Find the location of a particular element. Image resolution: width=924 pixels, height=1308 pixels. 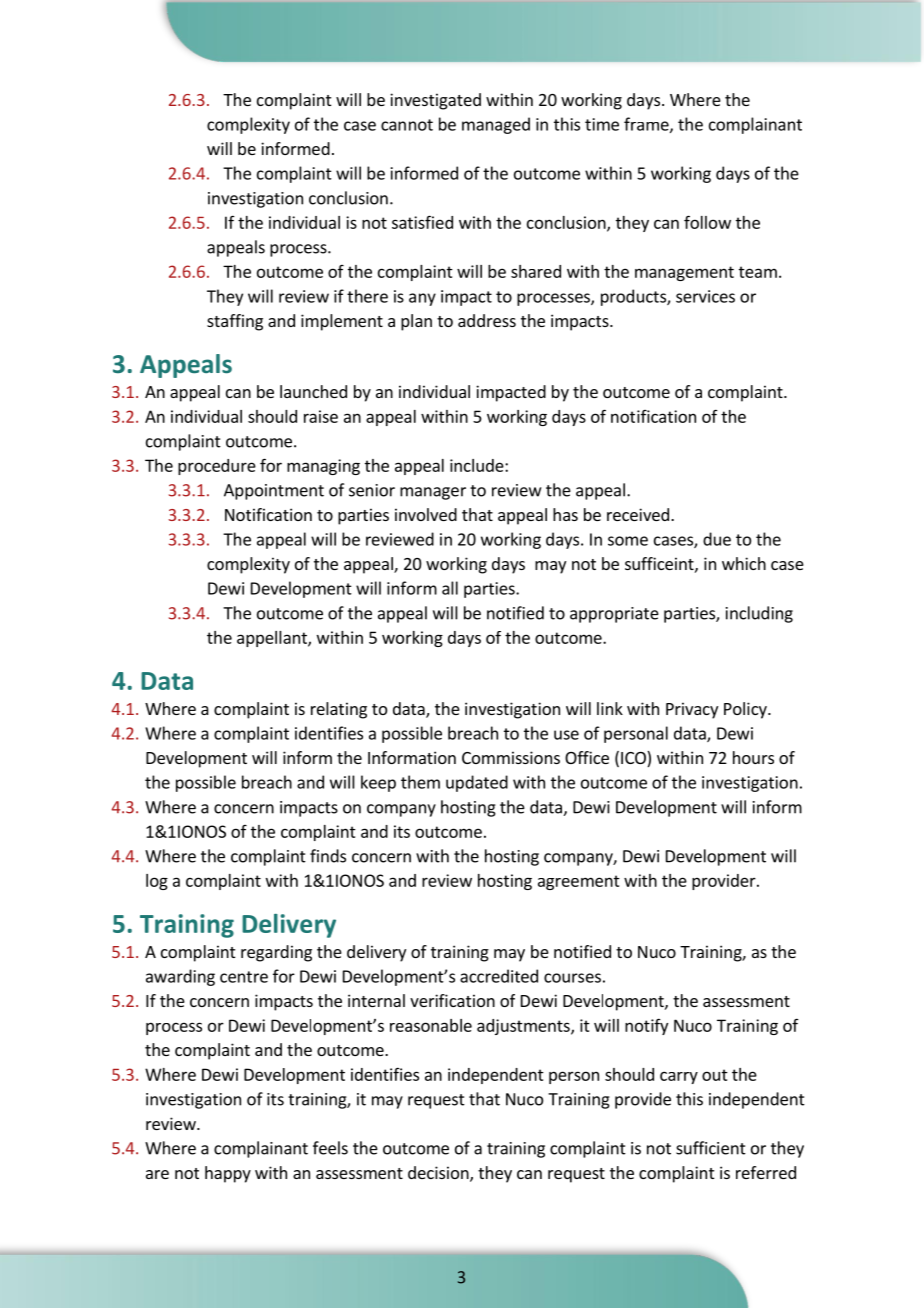

managed is located at coordinates (496, 125).
